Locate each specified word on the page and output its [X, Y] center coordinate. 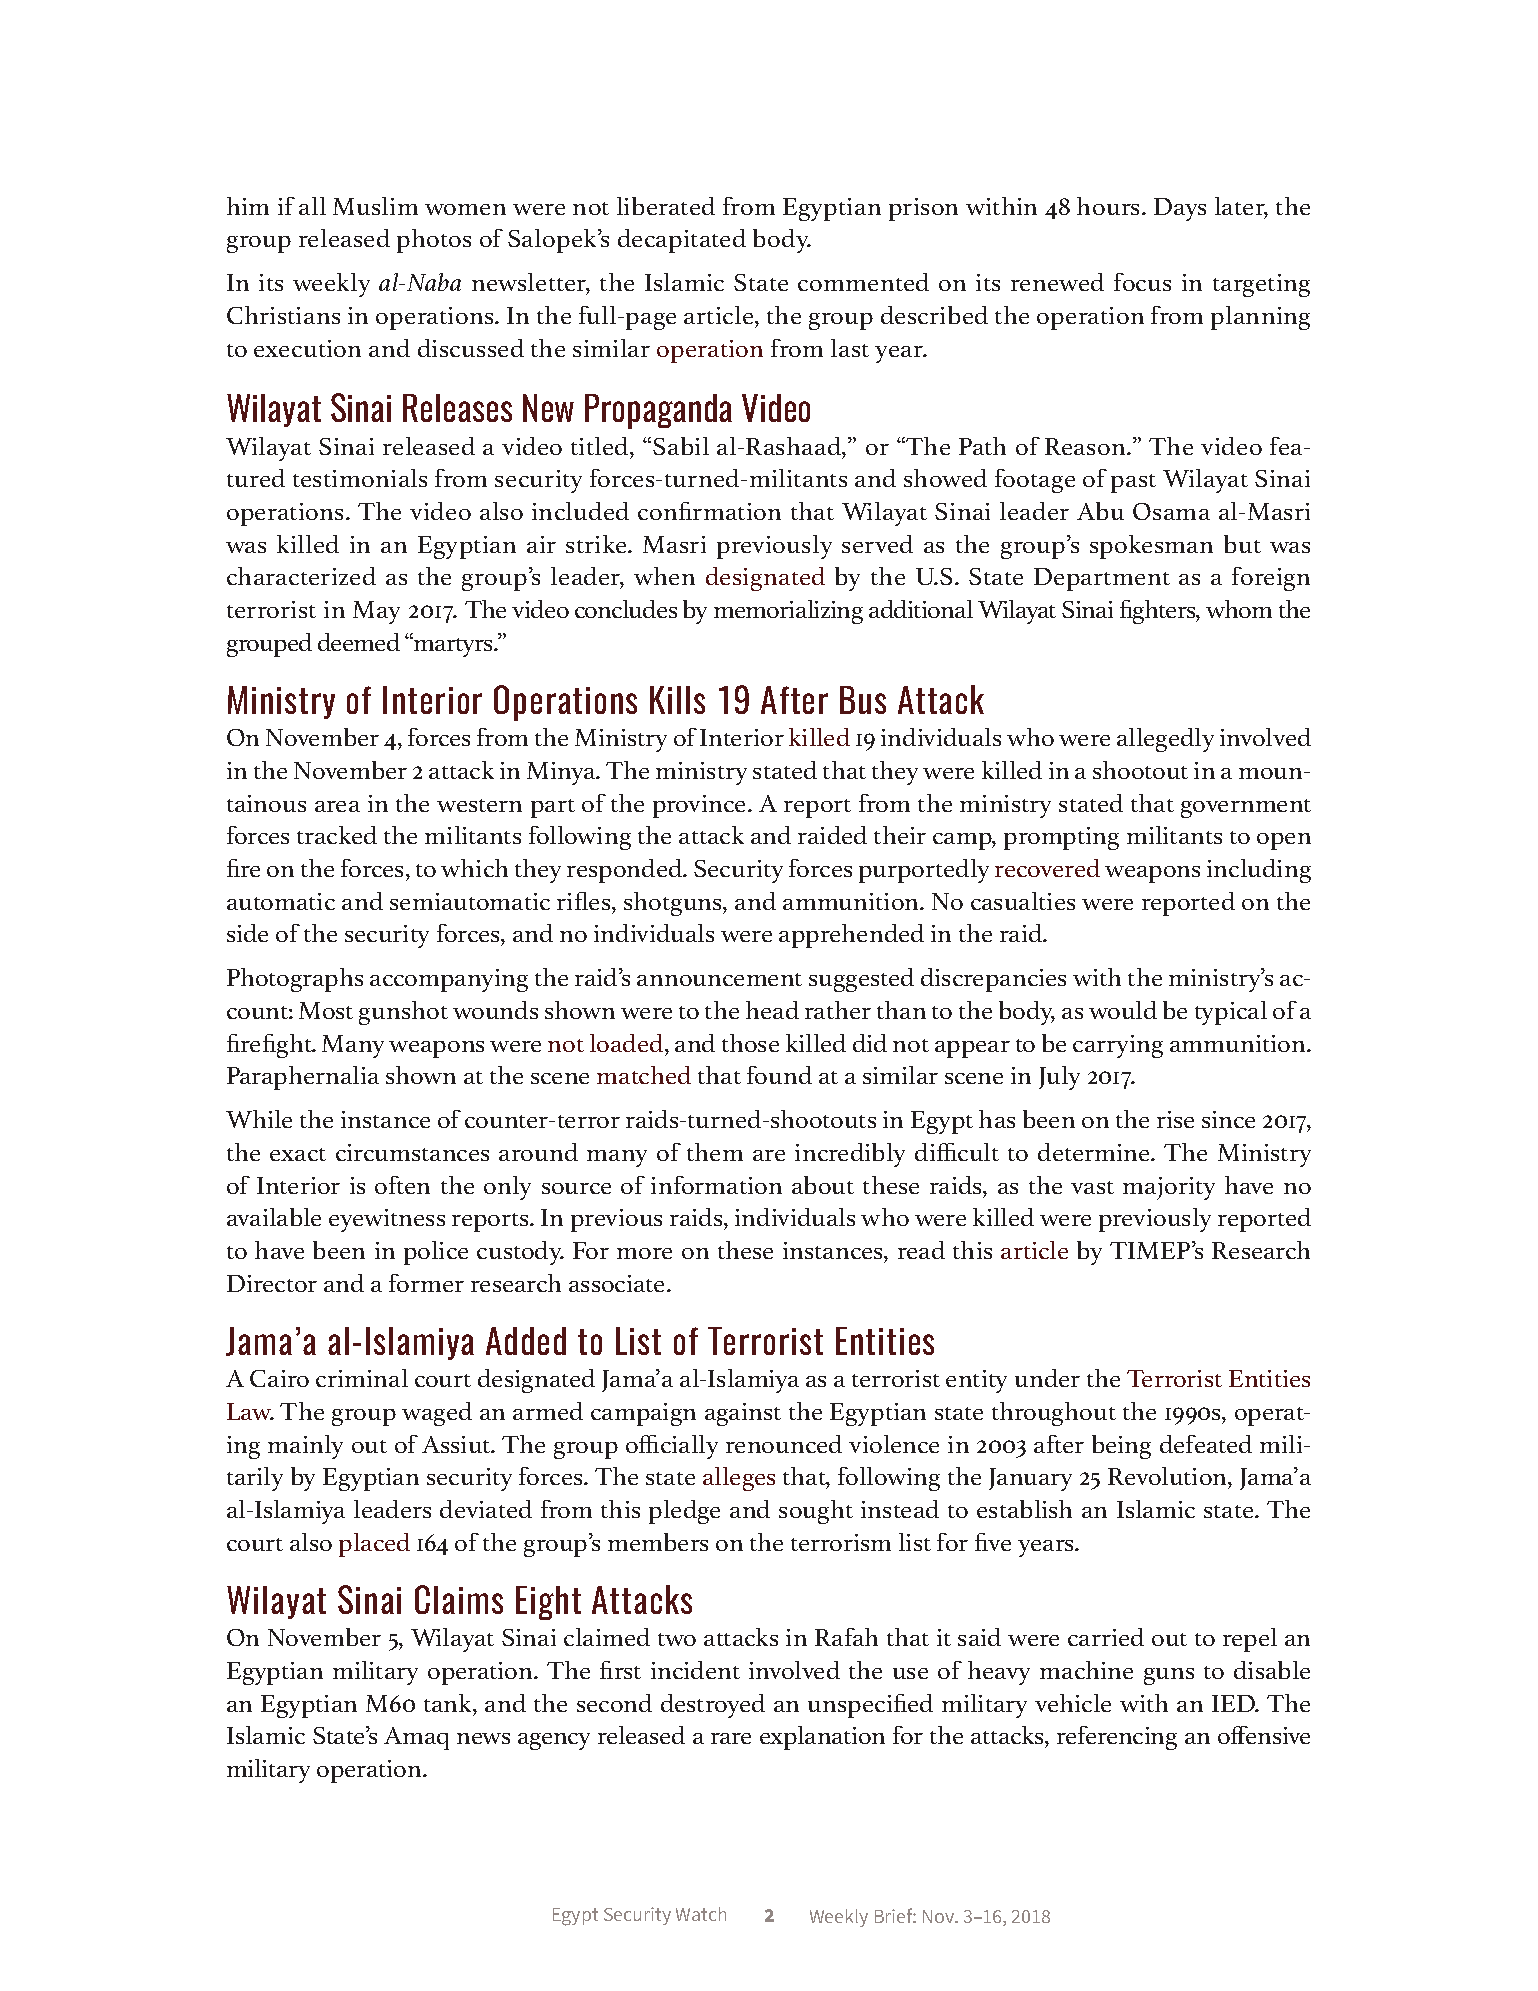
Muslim [375, 206]
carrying [1118, 1046]
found [779, 1075]
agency [554, 1741]
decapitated [682, 241]
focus [1142, 282]
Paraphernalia [303, 1078]
